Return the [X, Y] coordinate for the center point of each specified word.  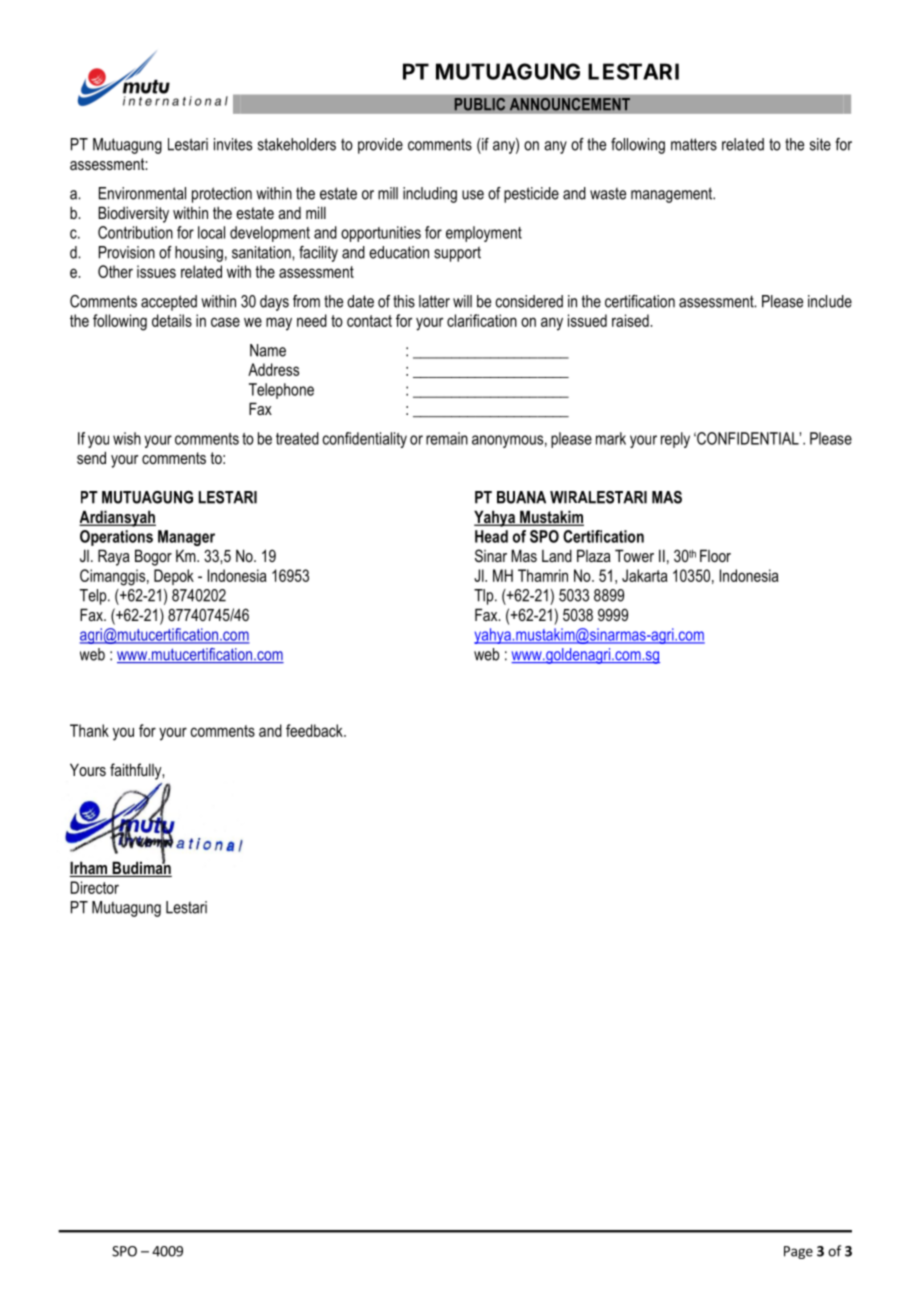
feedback [315, 730]
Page [798, 1252]
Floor [715, 555]
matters [694, 144]
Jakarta [645, 575]
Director [94, 887]
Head [491, 536]
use [473, 195]
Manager [186, 538]
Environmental [142, 193]
